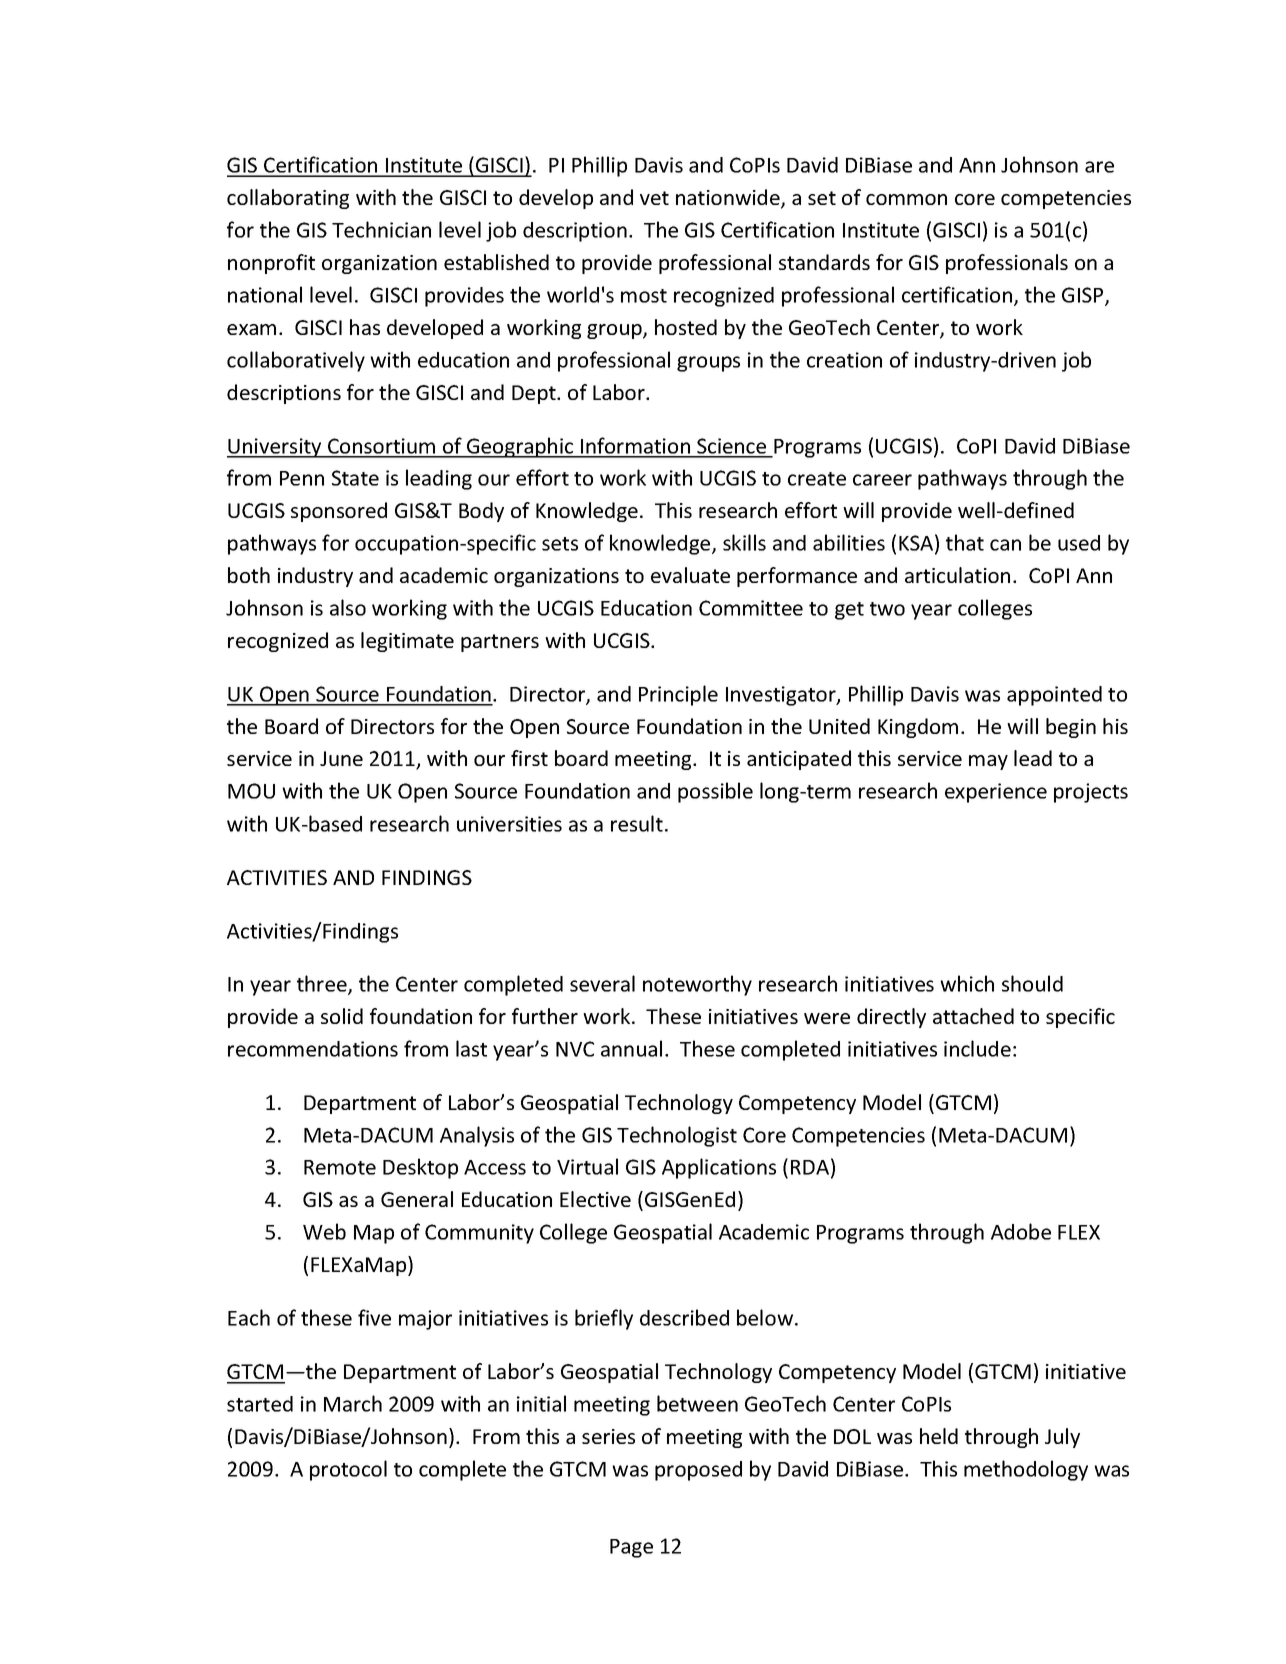 This screenshot has width=1286, height=1664. Describe the element at coordinates (996, 793) in the screenshot. I see `experience` at that location.
